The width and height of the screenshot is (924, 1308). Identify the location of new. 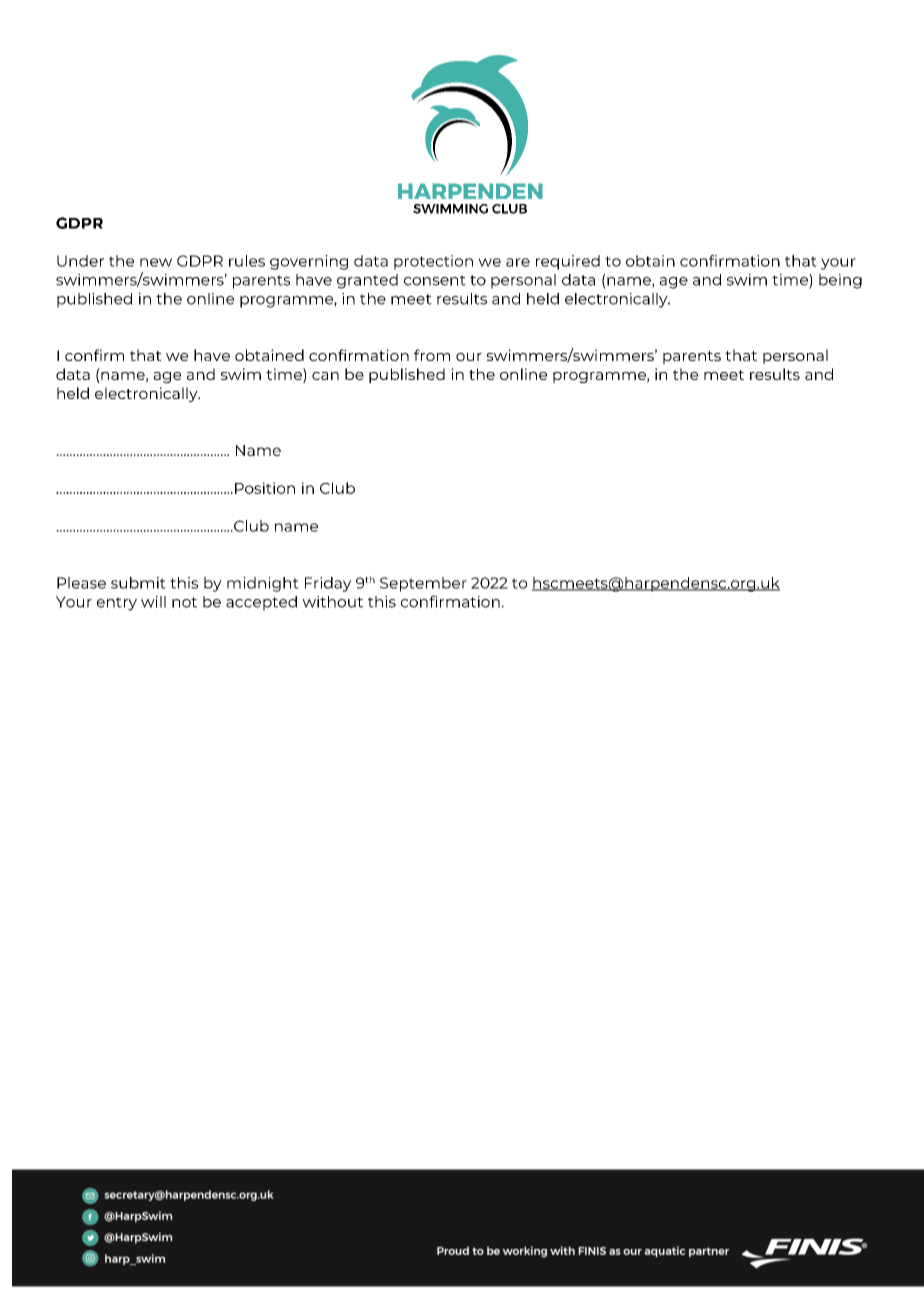
(156, 262).
